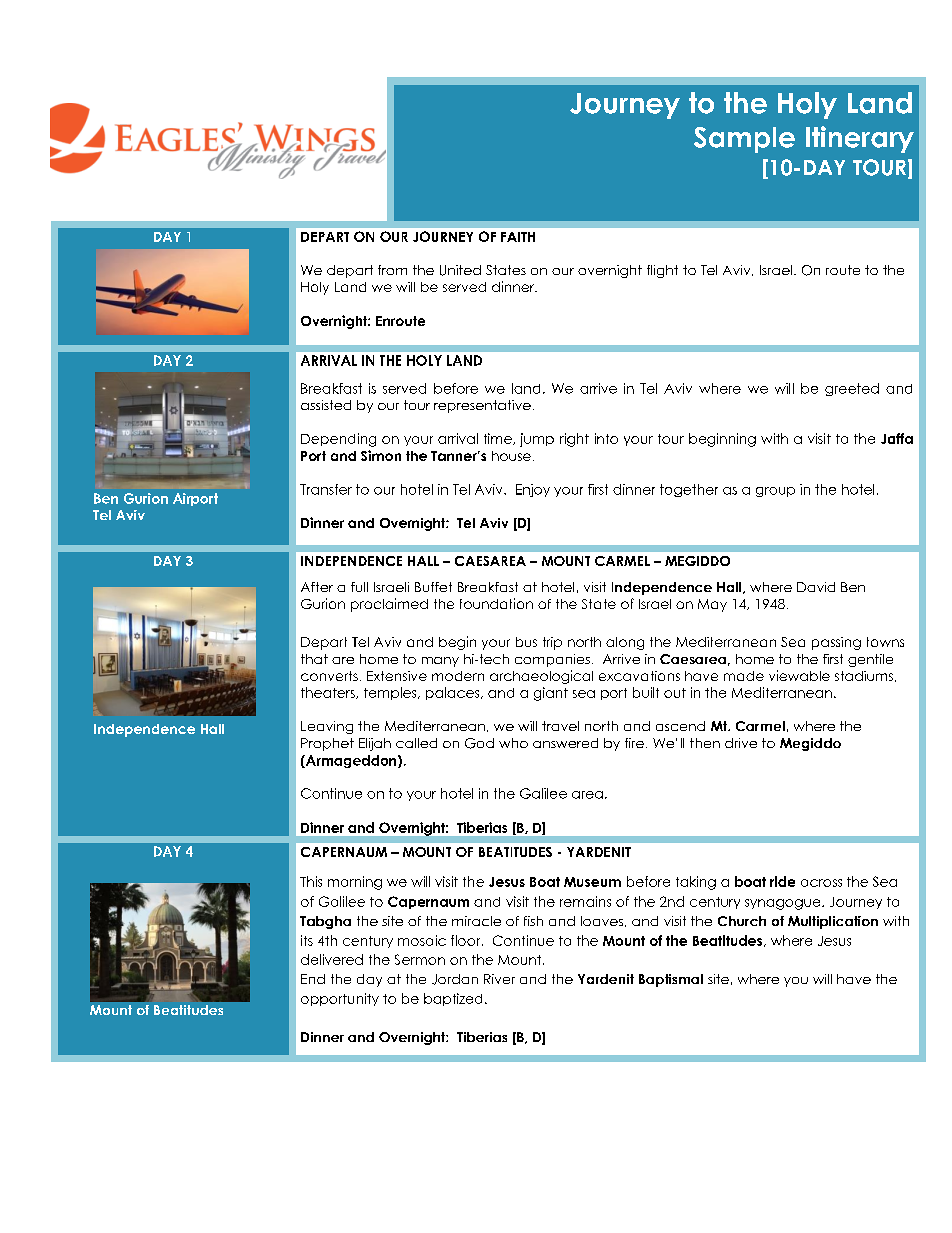  Describe the element at coordinates (634, 743) in the screenshot. I see `fire` at that location.
